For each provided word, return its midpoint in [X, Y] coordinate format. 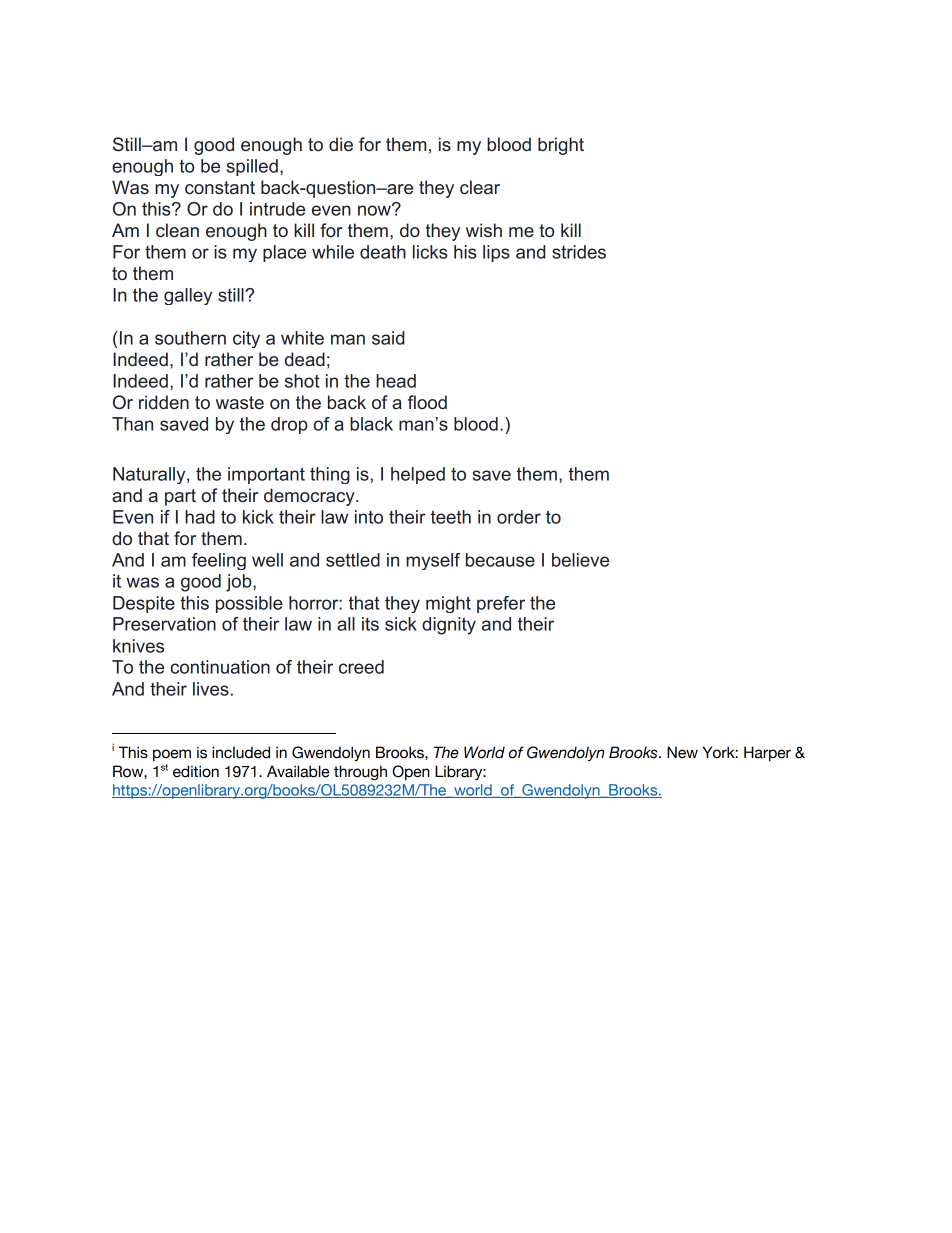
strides [579, 252]
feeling [219, 561]
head [396, 381]
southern [190, 338]
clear [480, 187]
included [241, 752]
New [682, 752]
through [360, 772]
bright [561, 146]
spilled [252, 167]
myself [433, 561]
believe [580, 560]
